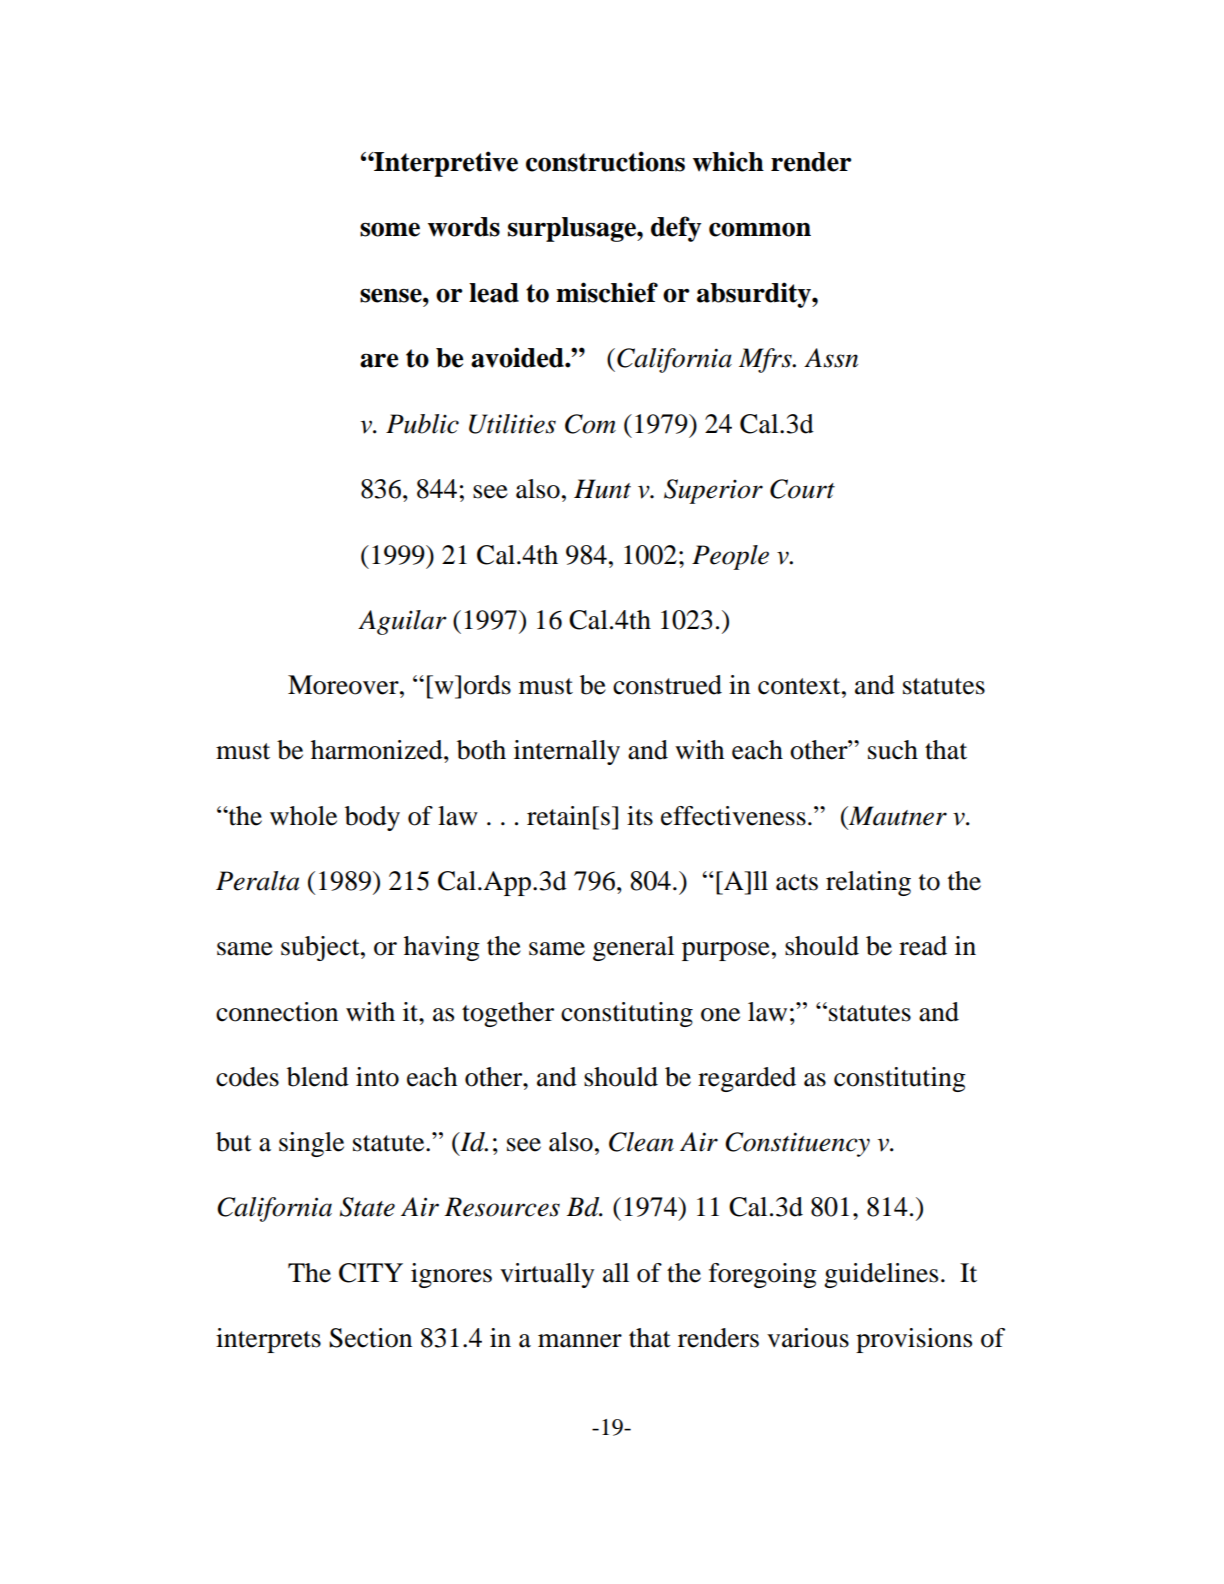  I want to click on some, so click(390, 229).
